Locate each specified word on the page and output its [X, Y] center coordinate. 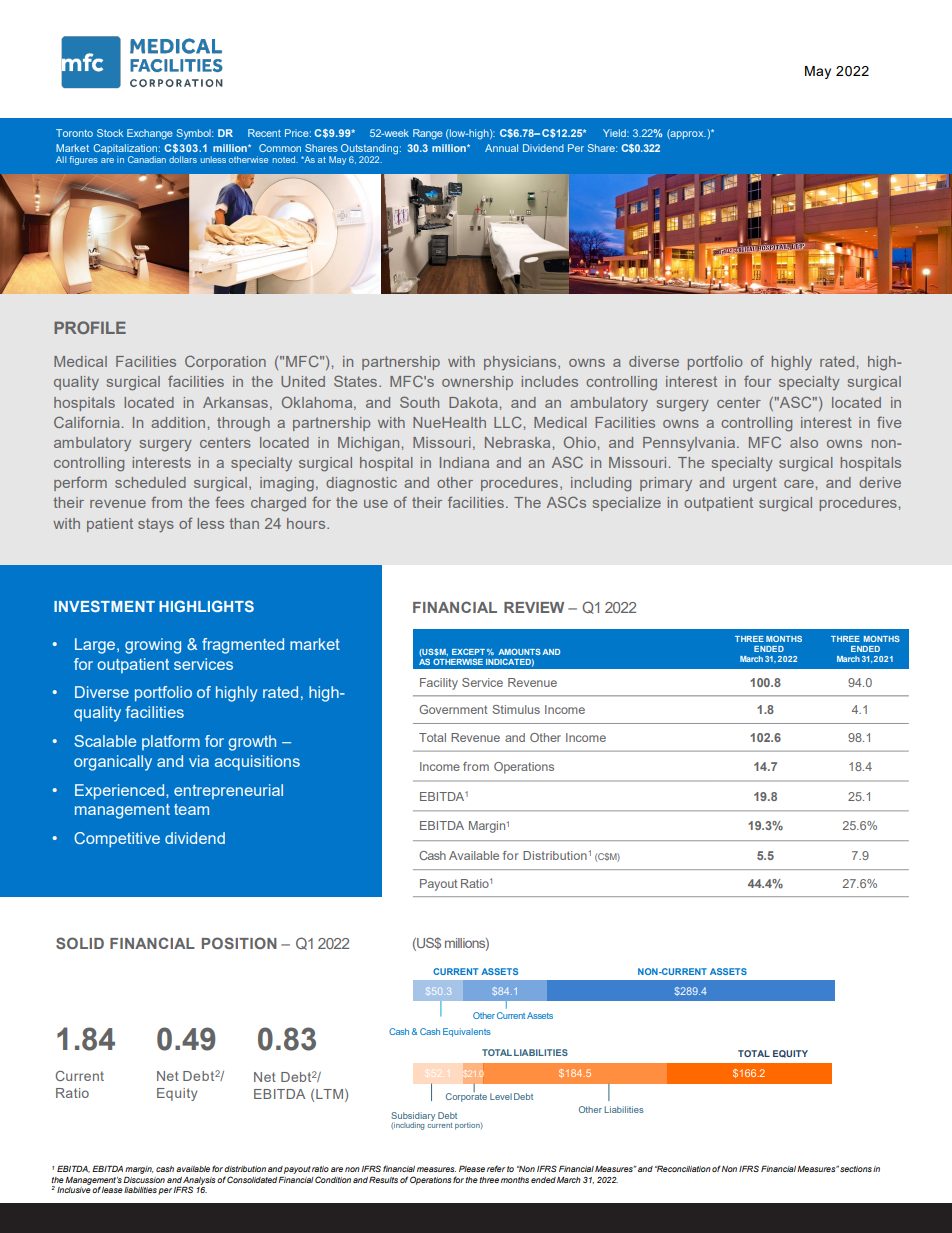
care [799, 484]
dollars [183, 159]
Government [453, 709]
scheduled [150, 482]
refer [496, 1168]
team [191, 809]
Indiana [464, 462]
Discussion [144, 1179]
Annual [501, 148]
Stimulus [516, 709]
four [757, 381]
